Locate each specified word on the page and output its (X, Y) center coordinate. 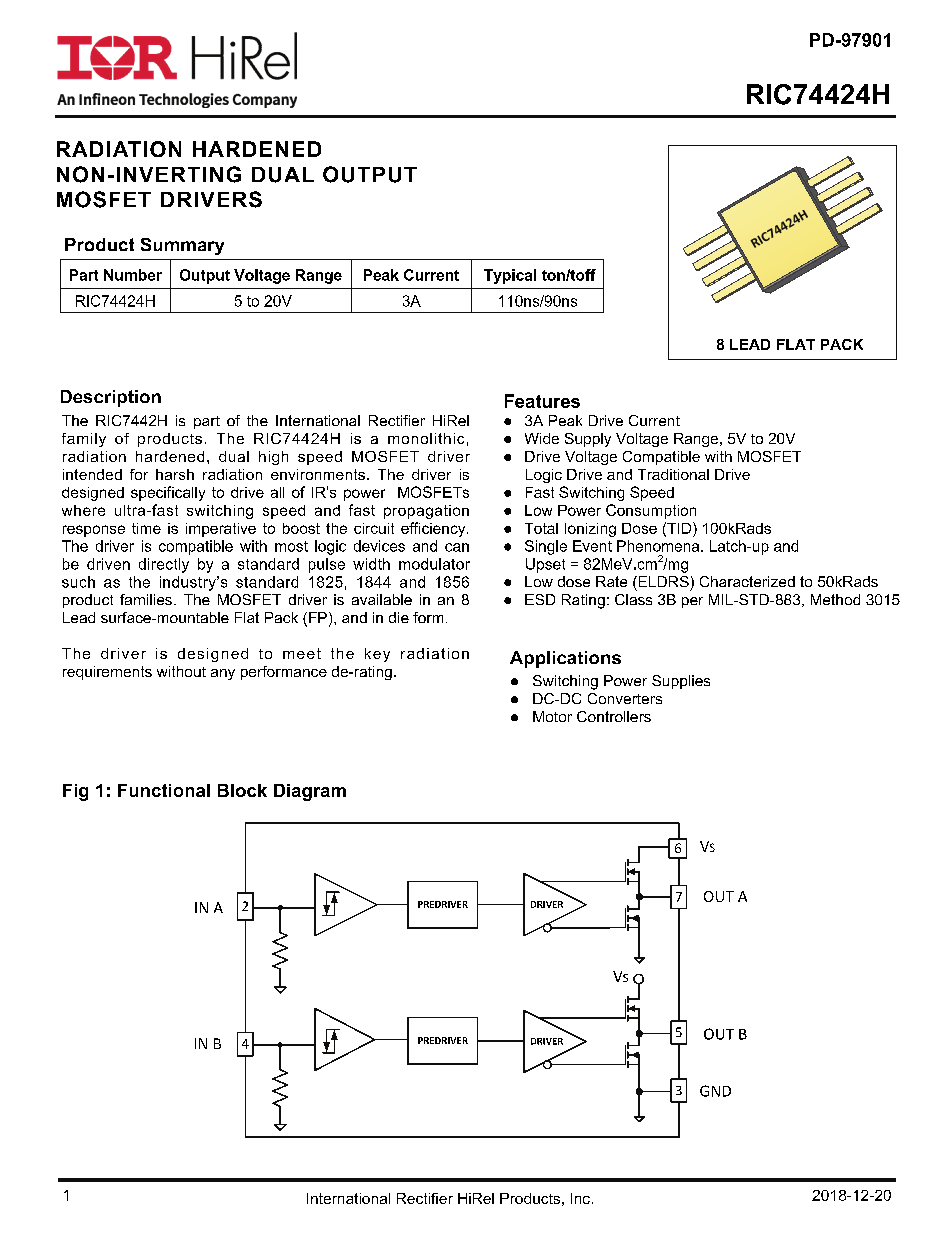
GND (715, 1091)
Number (133, 275)
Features (542, 401)
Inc (580, 1198)
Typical (510, 276)
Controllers (614, 716)
